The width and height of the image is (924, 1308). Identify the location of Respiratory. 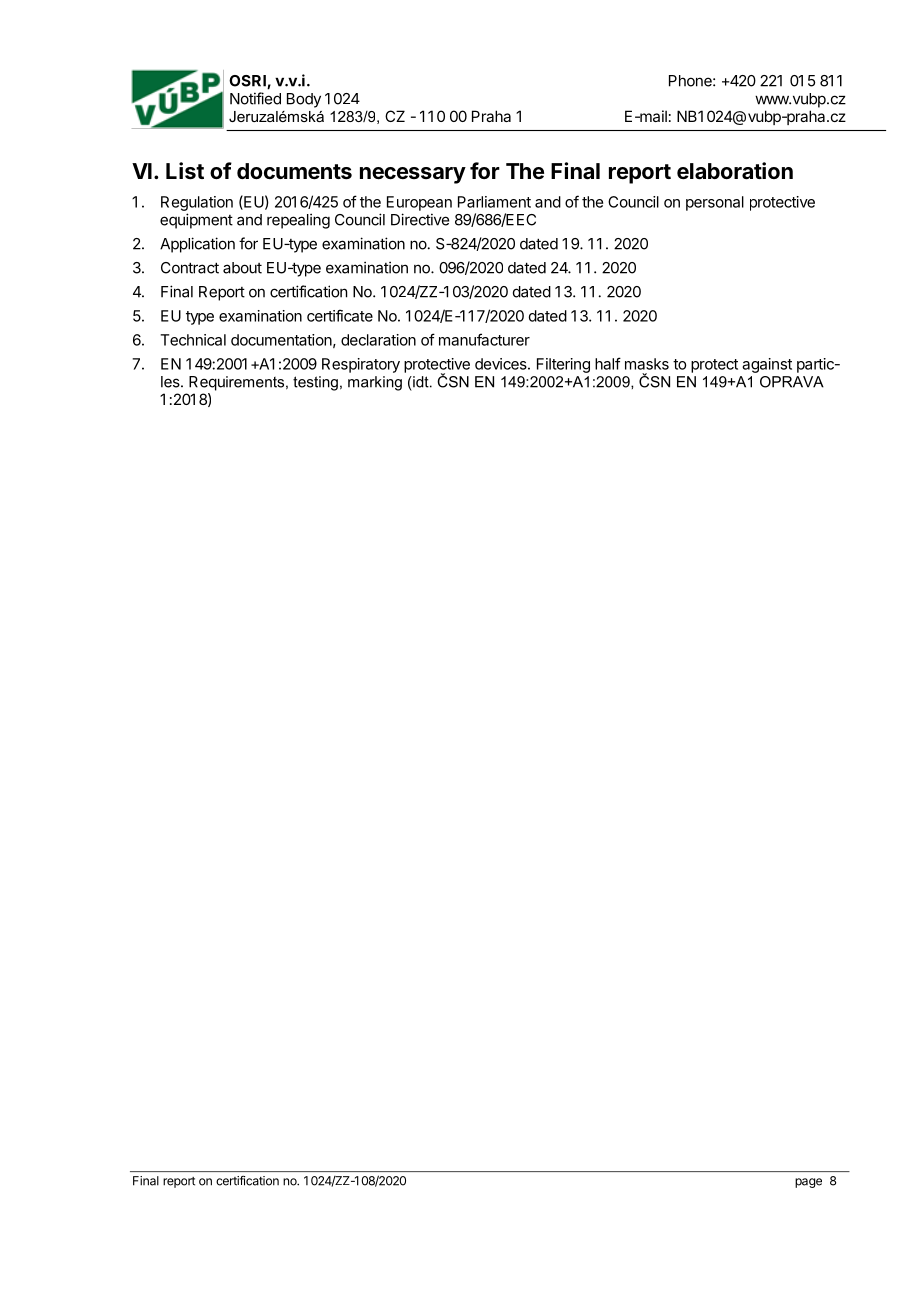
(361, 365).
